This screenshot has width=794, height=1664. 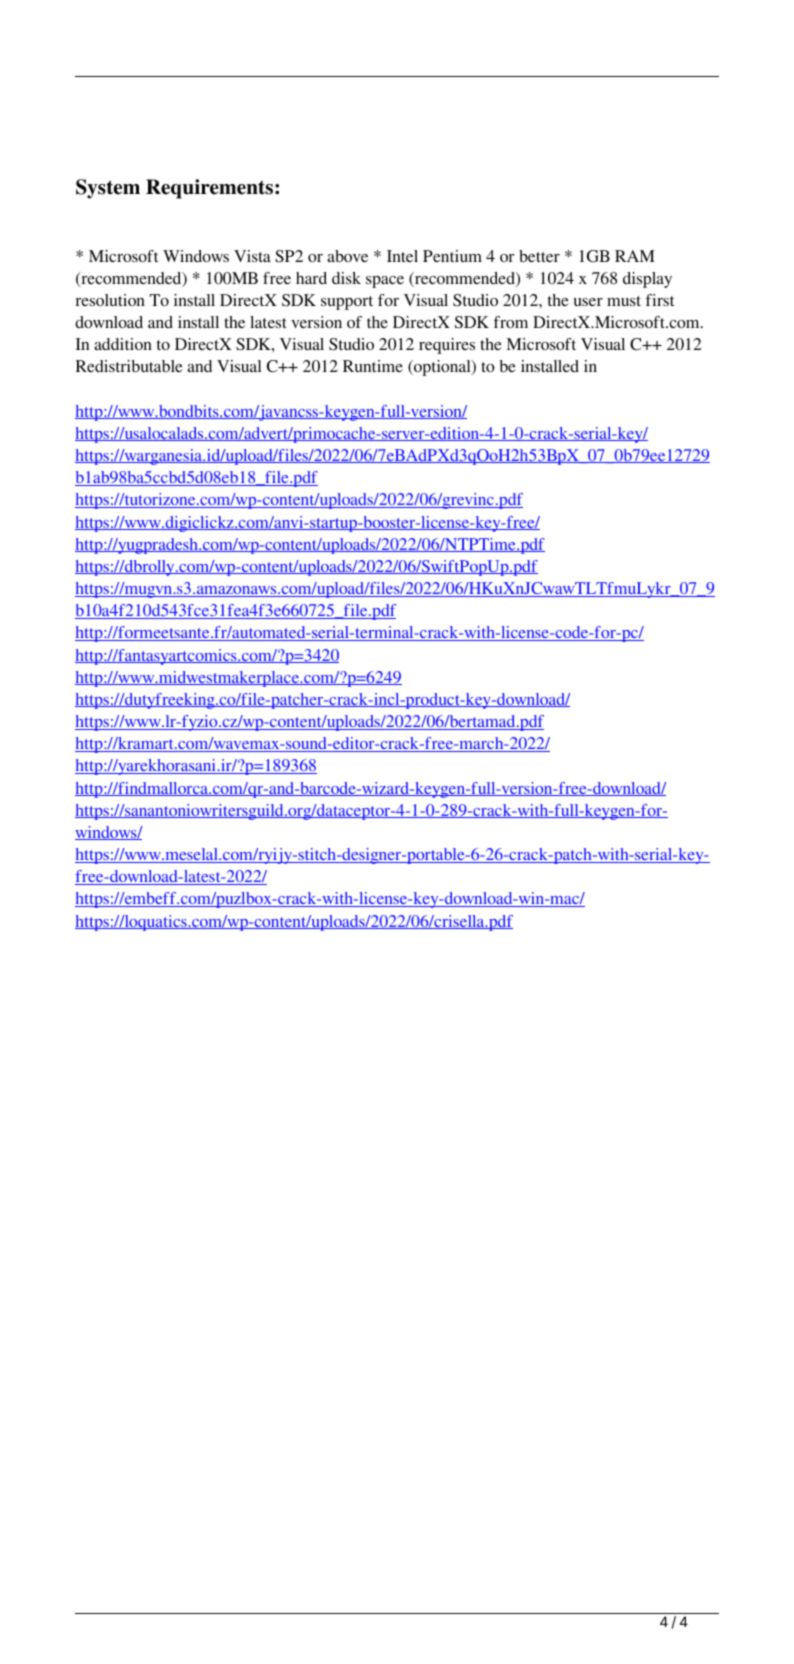 I want to click on better, so click(x=539, y=256).
